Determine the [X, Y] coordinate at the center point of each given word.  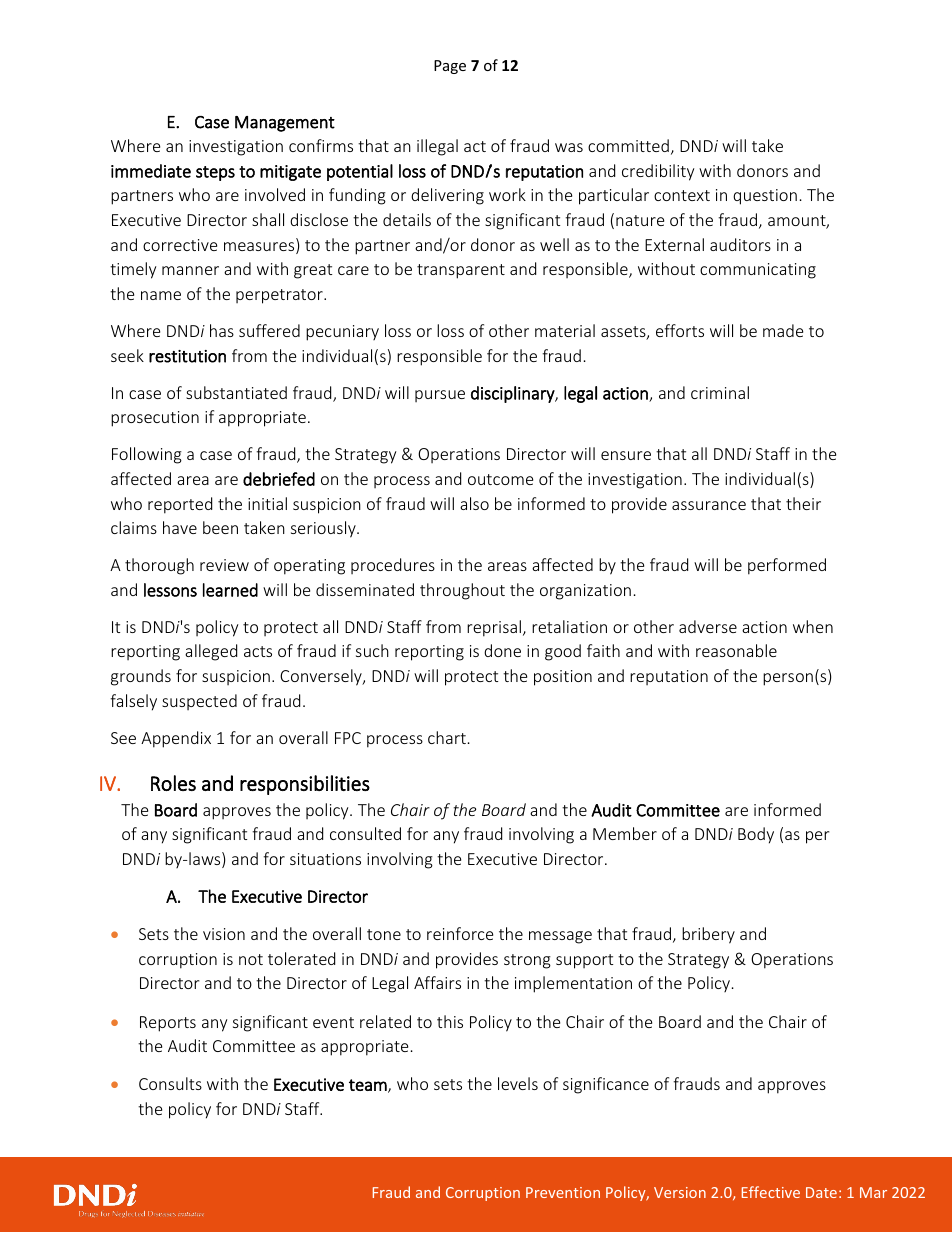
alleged [211, 652]
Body [756, 835]
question [765, 197]
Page [450, 67]
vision [224, 934]
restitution [187, 356]
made [783, 330]
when [813, 626]
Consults [170, 1083]
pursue [440, 396]
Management [285, 124]
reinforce [460, 933]
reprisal [494, 628]
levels [518, 1083]
